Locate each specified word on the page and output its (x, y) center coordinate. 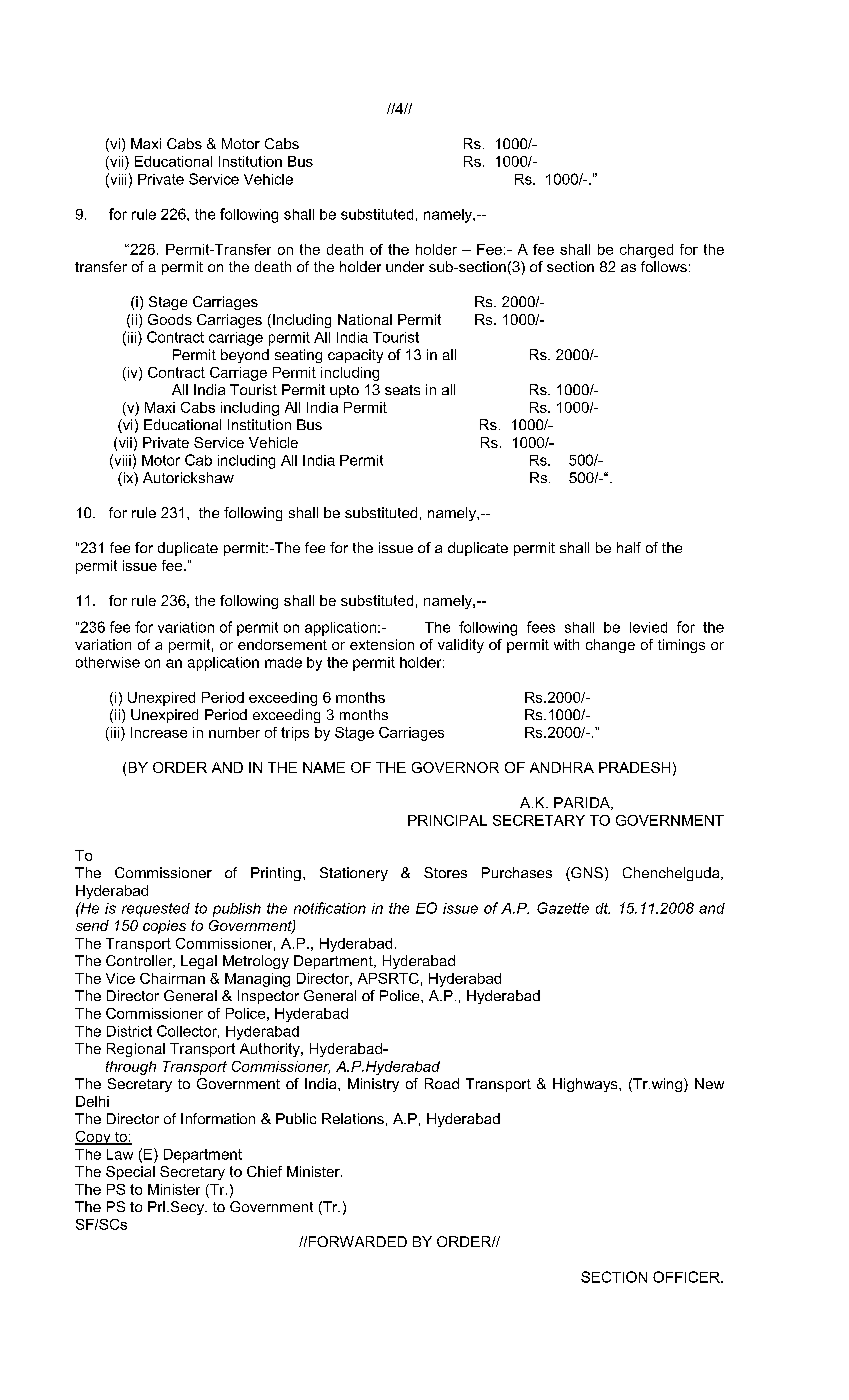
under (405, 266)
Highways (586, 1085)
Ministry (373, 1085)
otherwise (108, 662)
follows (664, 266)
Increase (159, 732)
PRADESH (634, 767)
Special (130, 1173)
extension (382, 644)
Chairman (172, 978)
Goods (170, 319)
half (629, 547)
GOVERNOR (455, 767)
